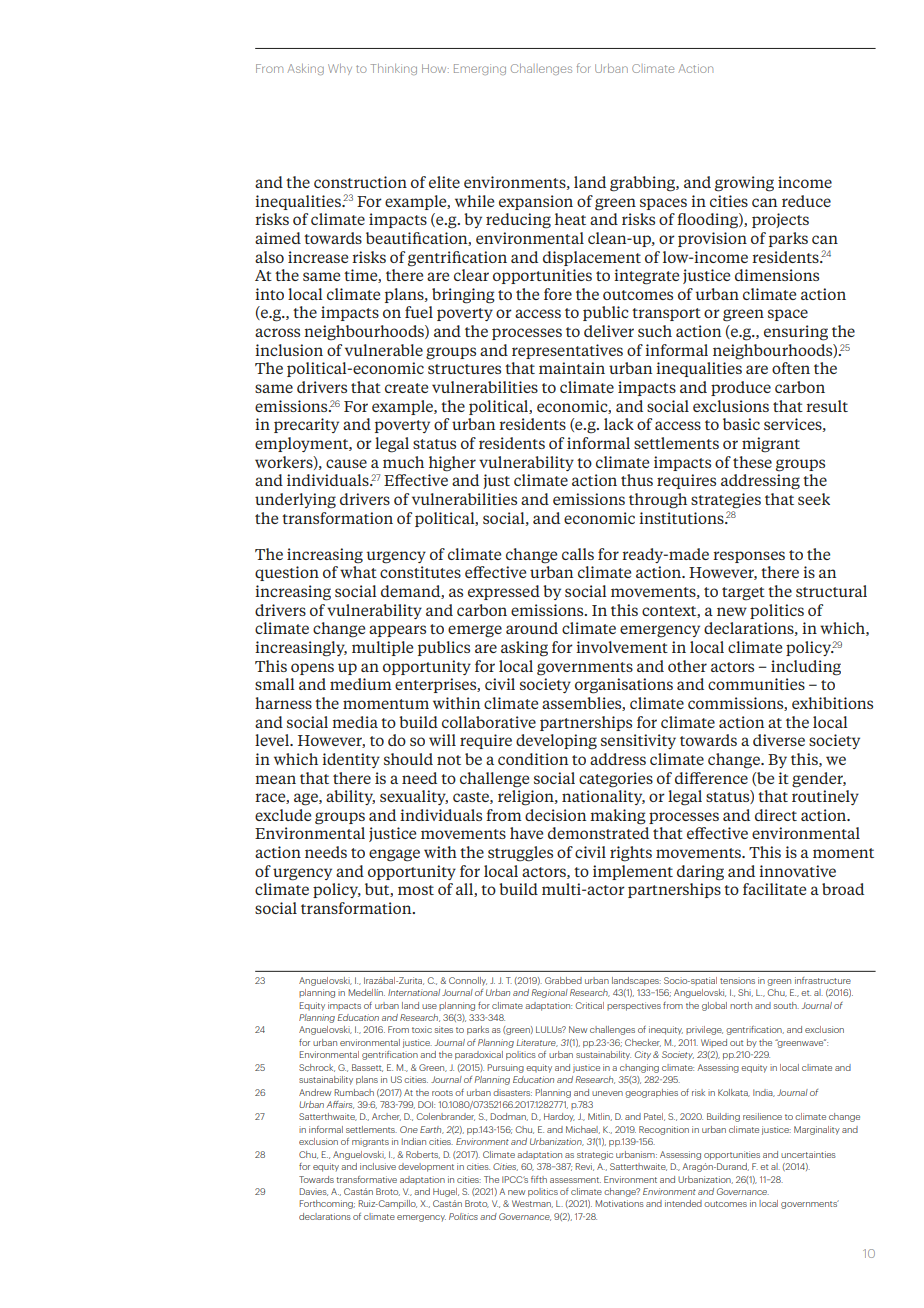 The height and width of the screenshot is (1308, 924). Describe the element at coordinates (340, 69) in the screenshot. I see `Why` at that location.
